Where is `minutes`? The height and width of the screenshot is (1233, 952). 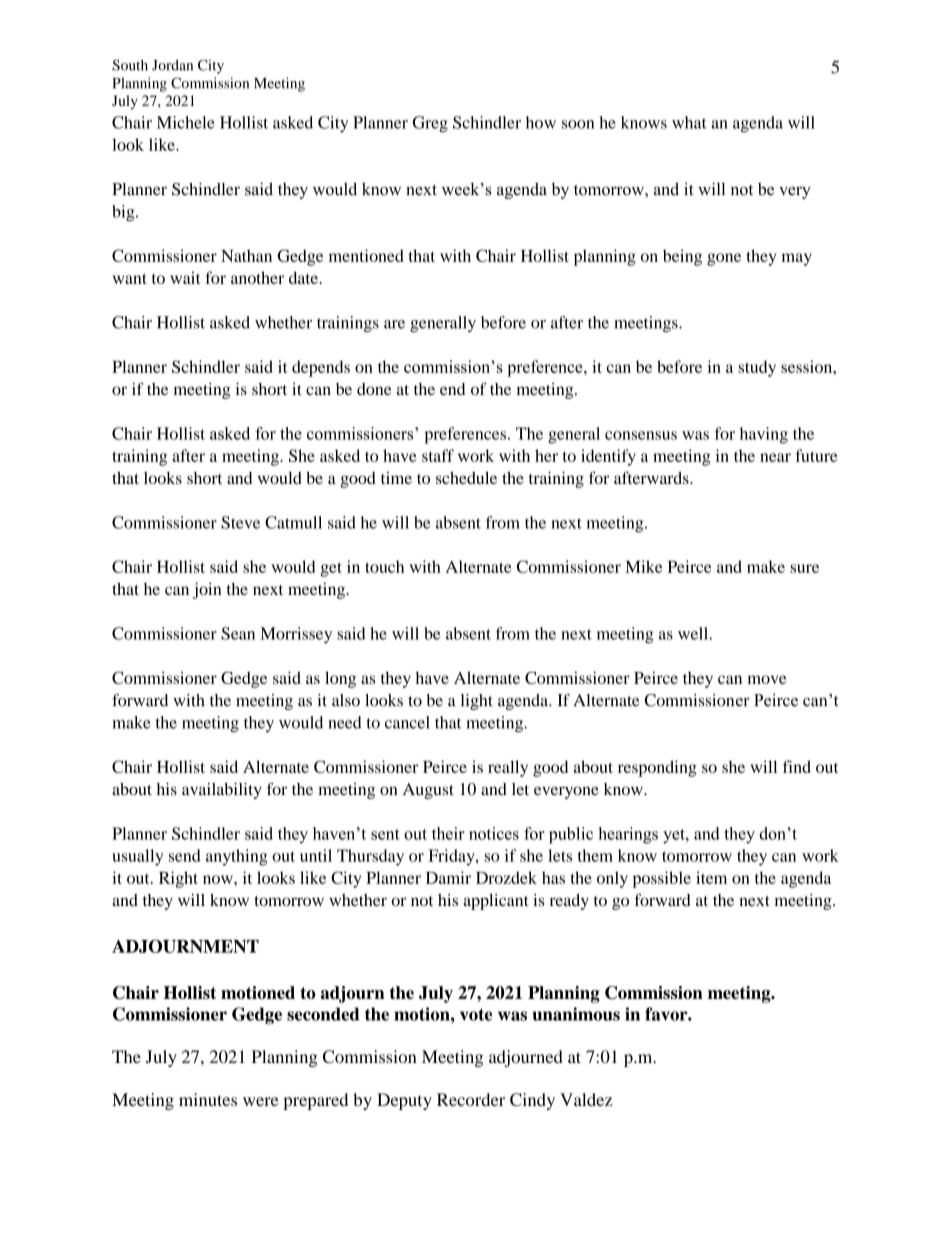 minutes is located at coordinates (208, 1099).
